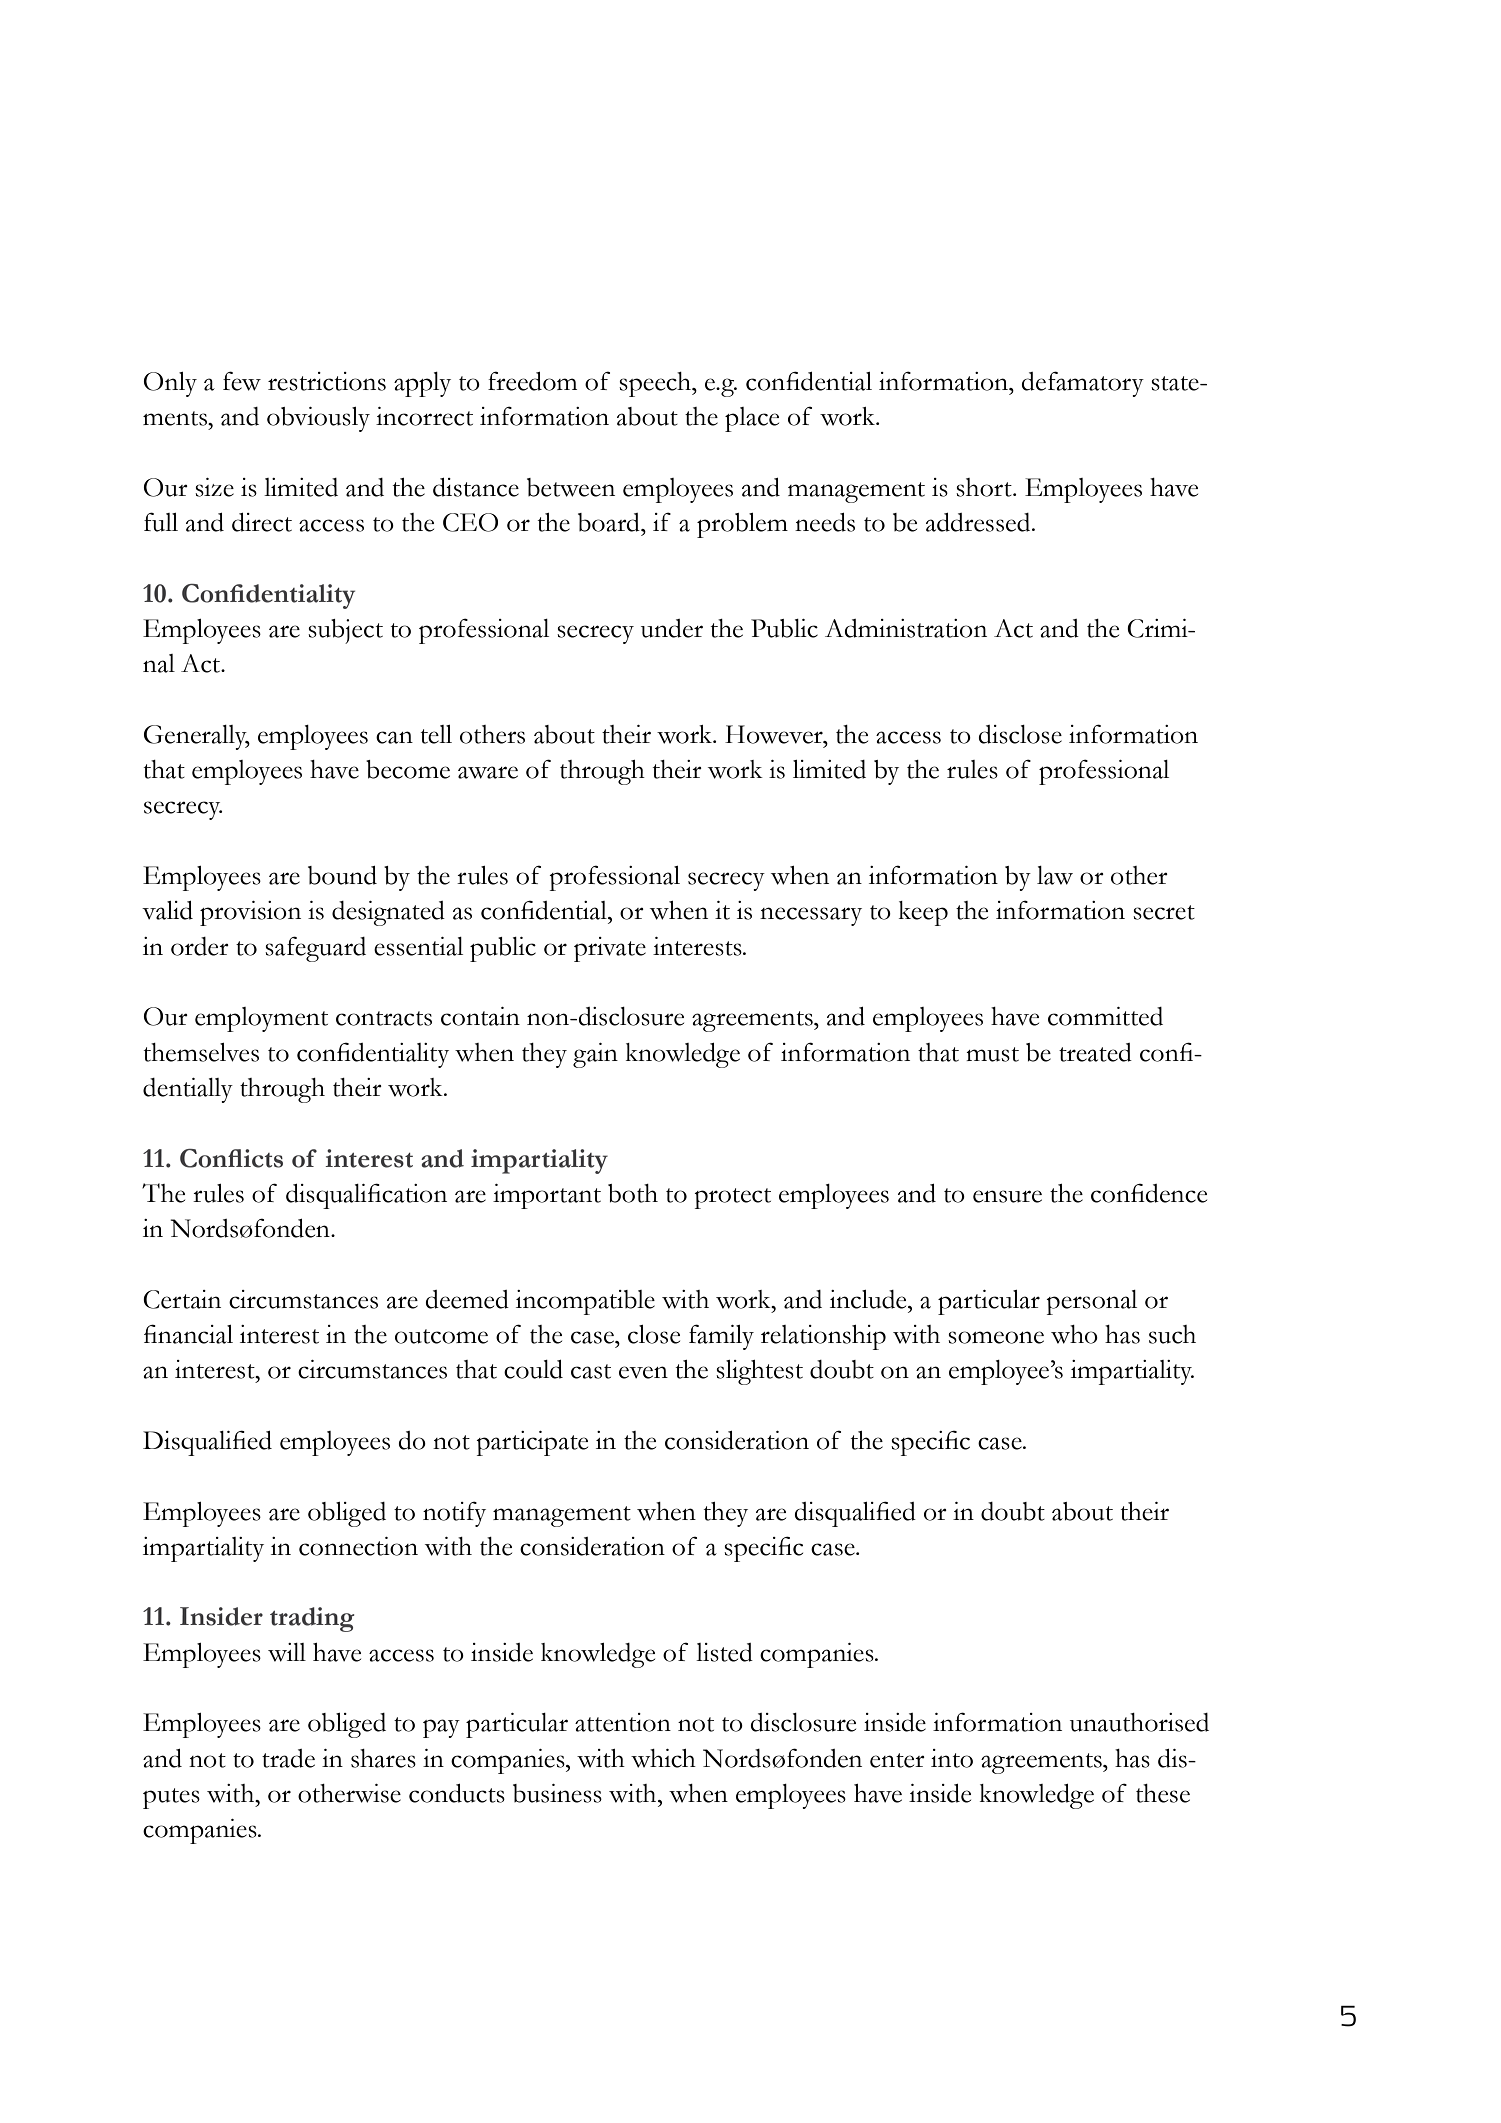 The height and width of the document is (2123, 1501). Describe the element at coordinates (1082, 384) in the document. I see `defamatory` at that location.
